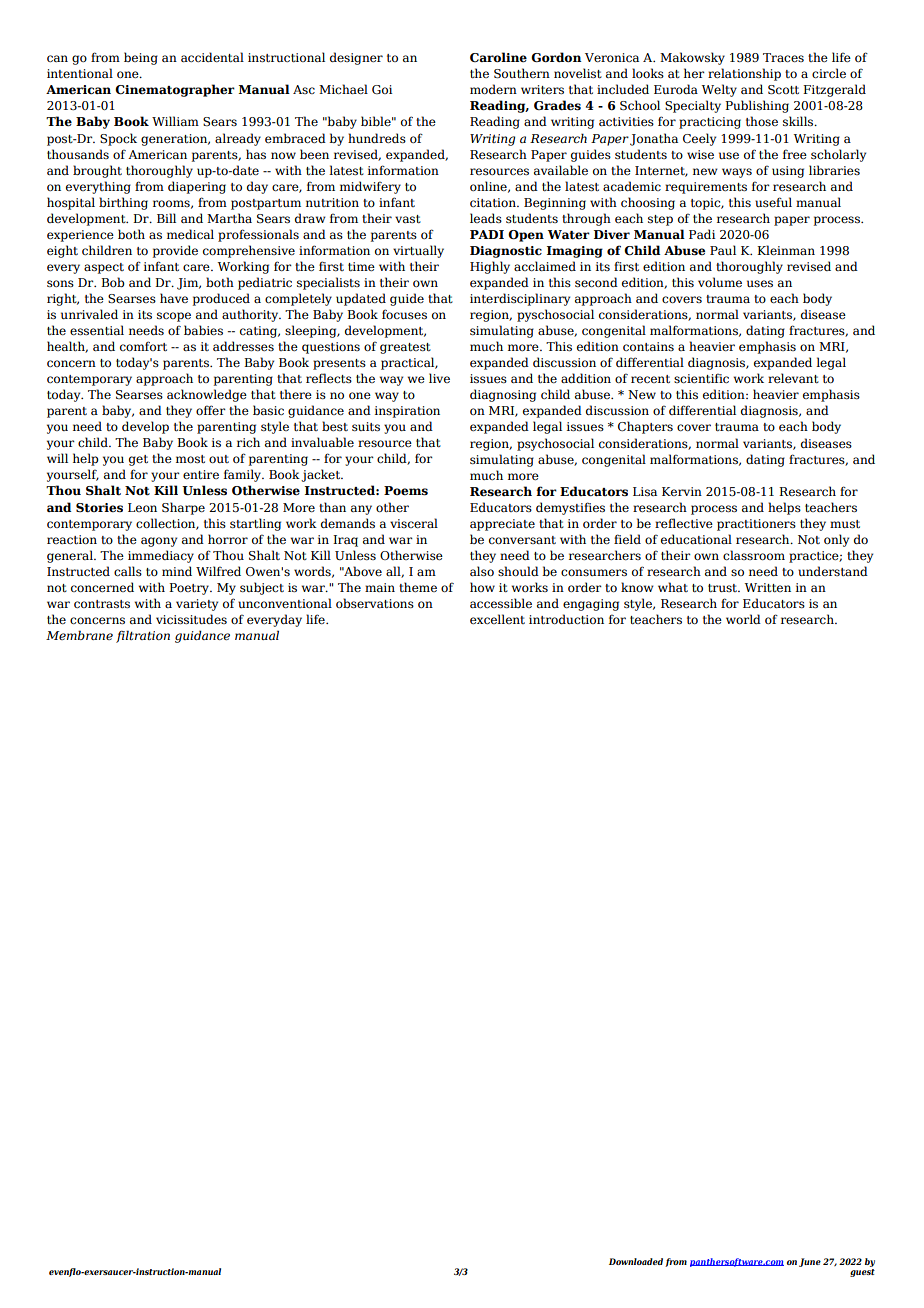 The image size is (924, 1308). Describe the element at coordinates (143, 346) in the page. I see `comfort` at that location.
